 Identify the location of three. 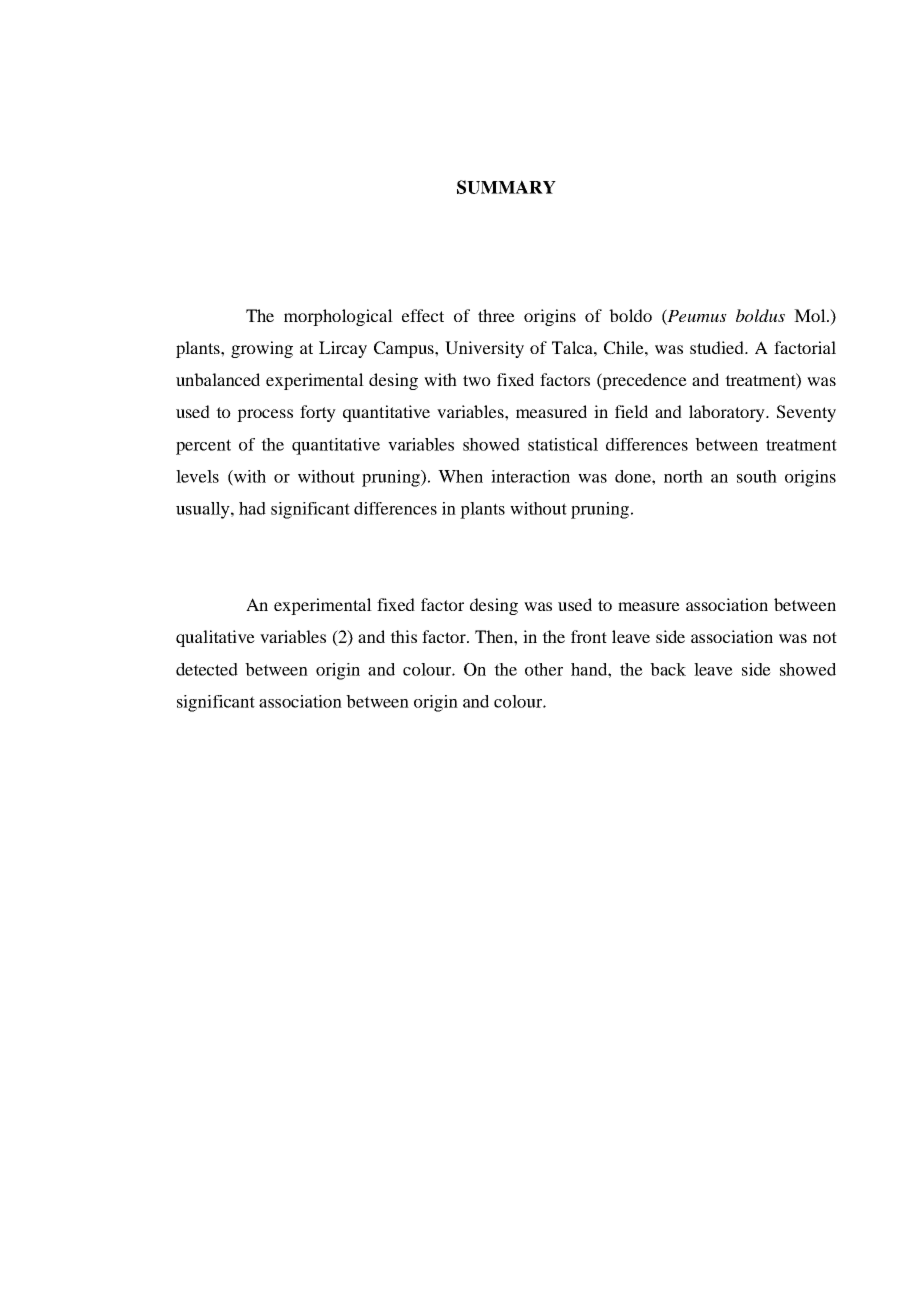
(496, 315).
